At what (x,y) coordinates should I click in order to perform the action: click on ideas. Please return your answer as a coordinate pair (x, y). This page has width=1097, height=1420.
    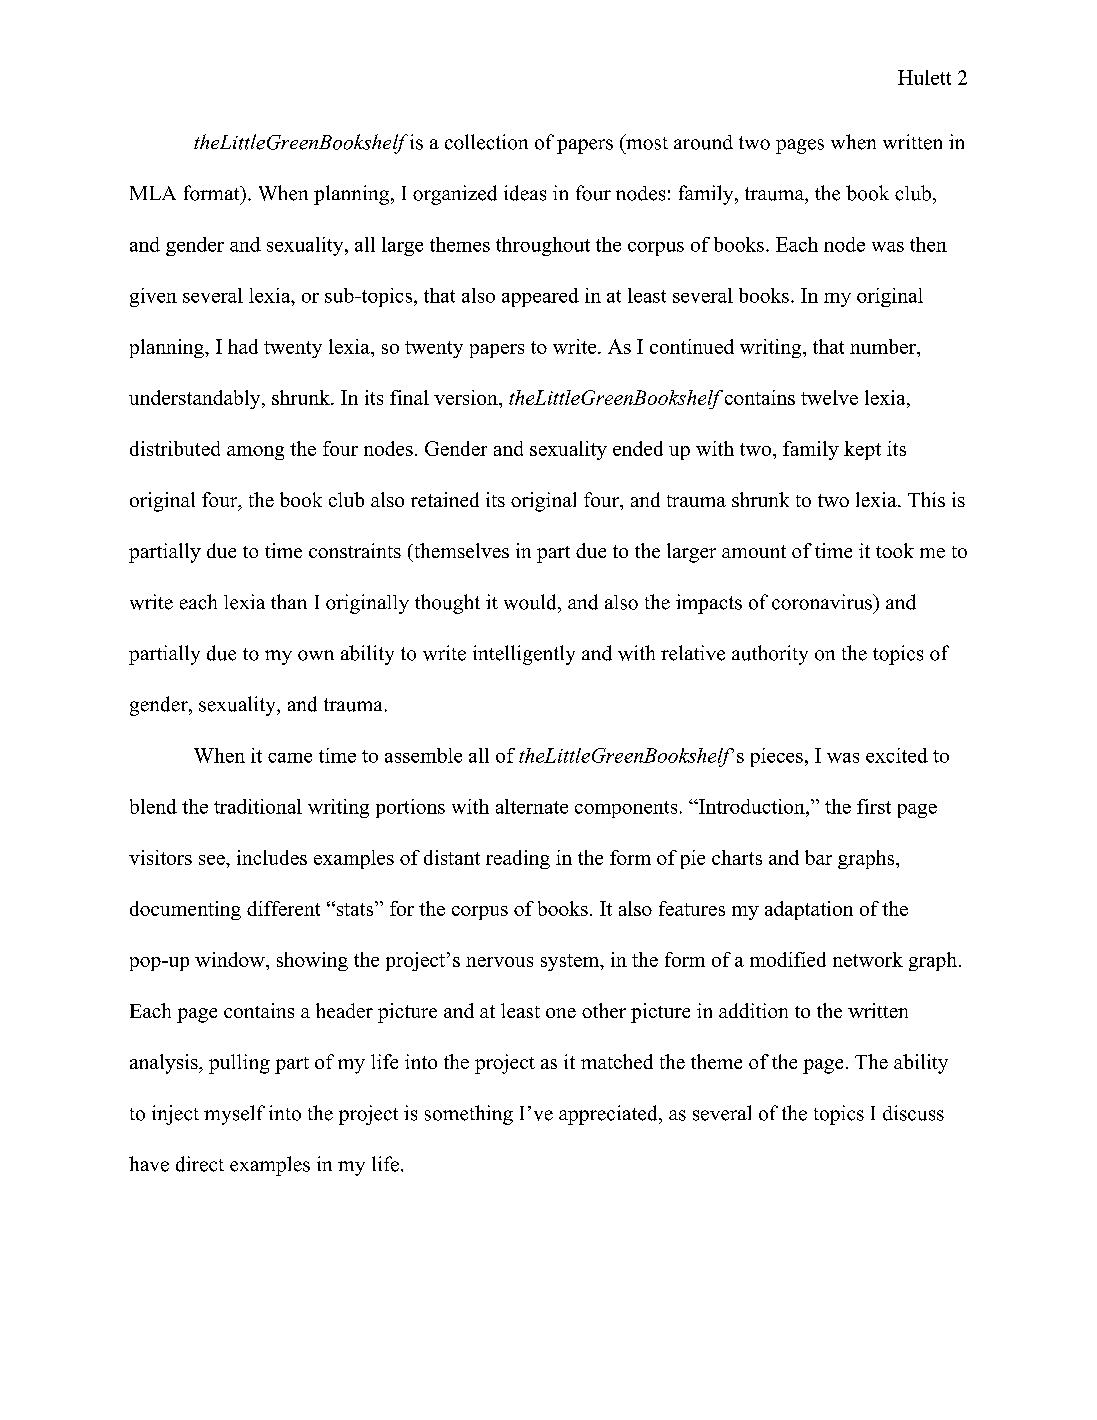
    Looking at the image, I should click on (525, 193).
